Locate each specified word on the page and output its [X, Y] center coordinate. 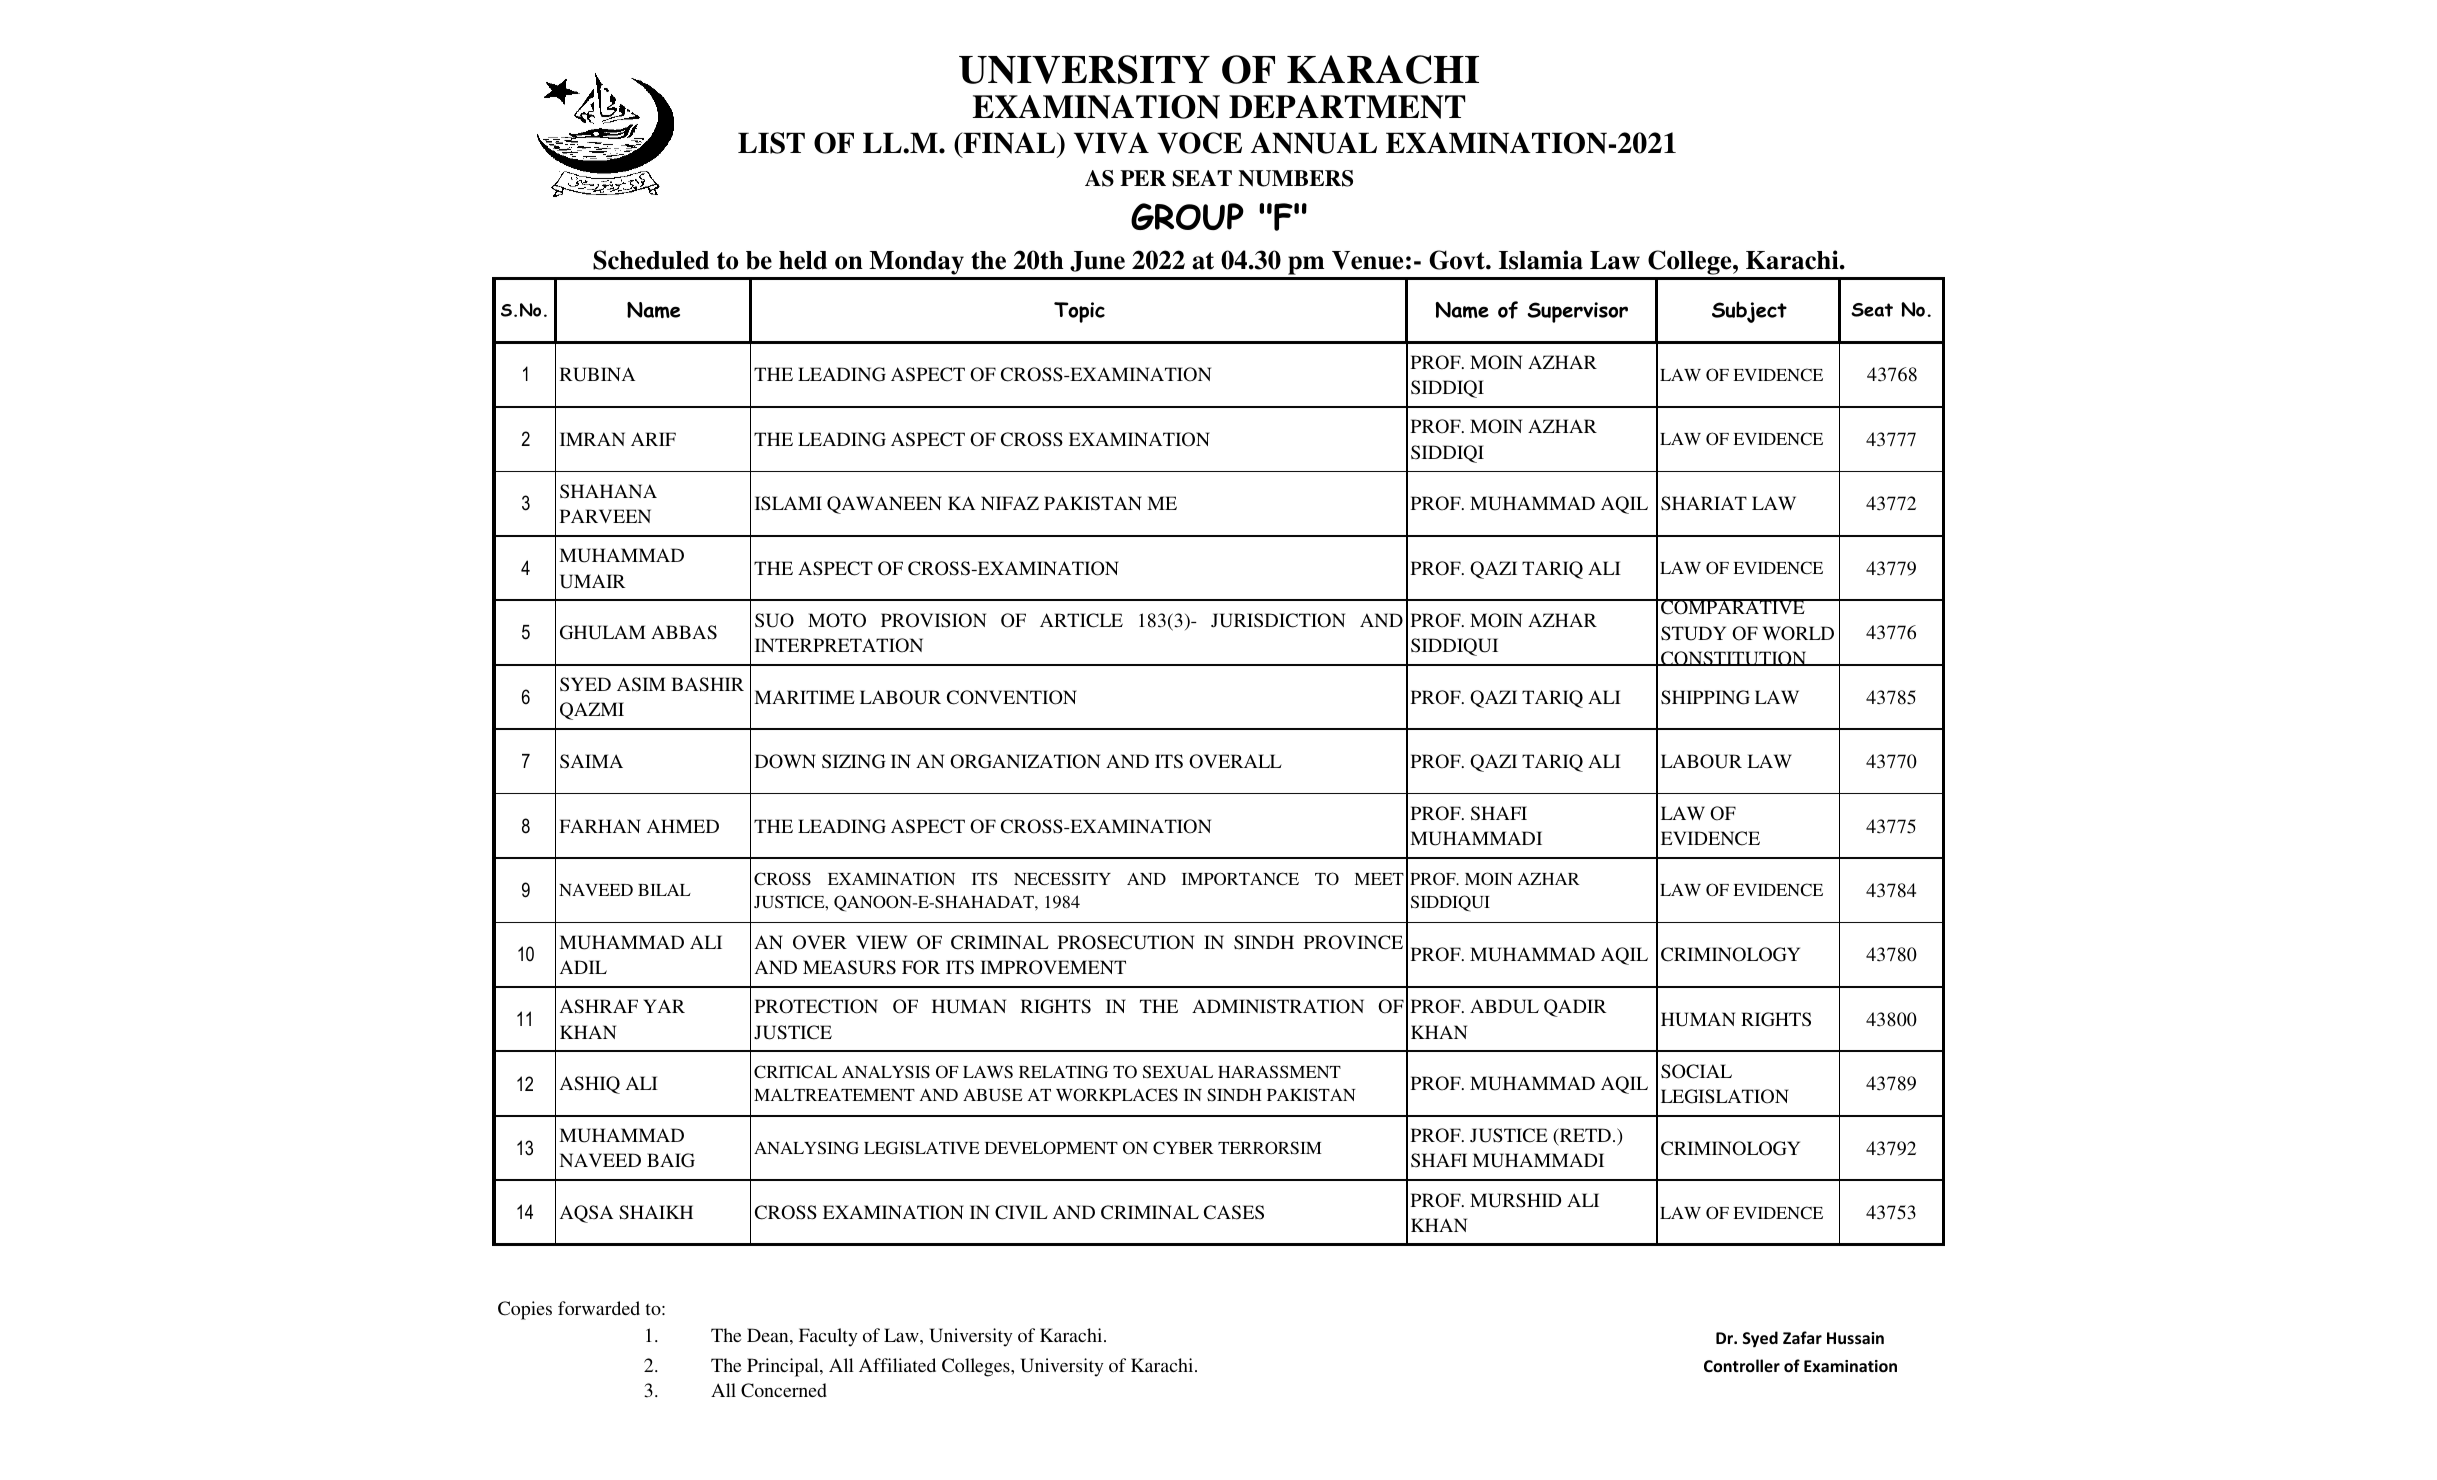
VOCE [1199, 143]
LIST [771, 143]
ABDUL [1504, 1006]
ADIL [583, 967]
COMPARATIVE [1733, 607]
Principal [784, 1367]
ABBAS [684, 632]
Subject [1749, 312]
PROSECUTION [1126, 942]
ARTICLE [1081, 620]
